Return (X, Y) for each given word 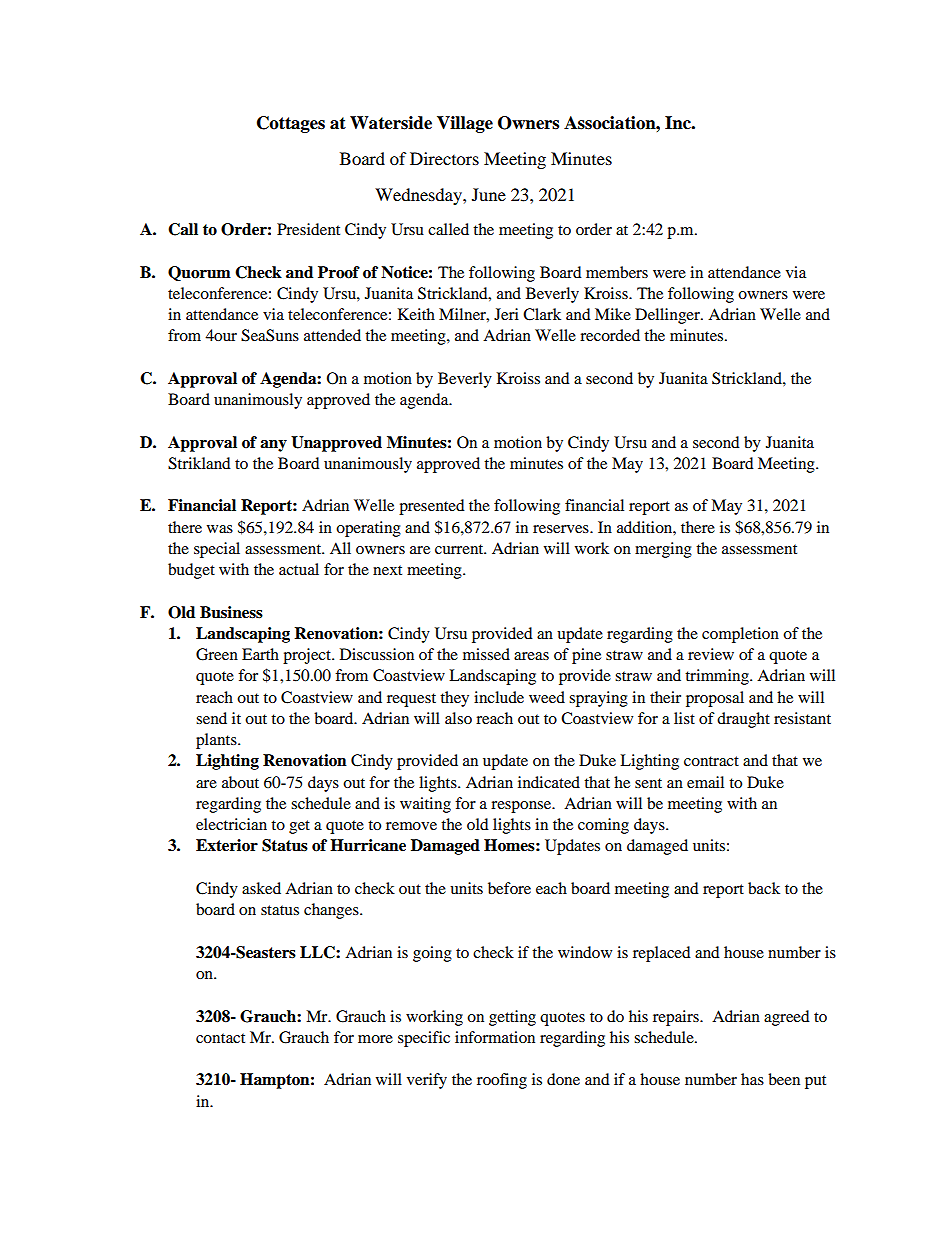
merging (663, 550)
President (308, 229)
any (273, 446)
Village (465, 124)
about (240, 782)
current (460, 549)
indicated (549, 782)
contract (711, 761)
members (617, 272)
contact (220, 1038)
